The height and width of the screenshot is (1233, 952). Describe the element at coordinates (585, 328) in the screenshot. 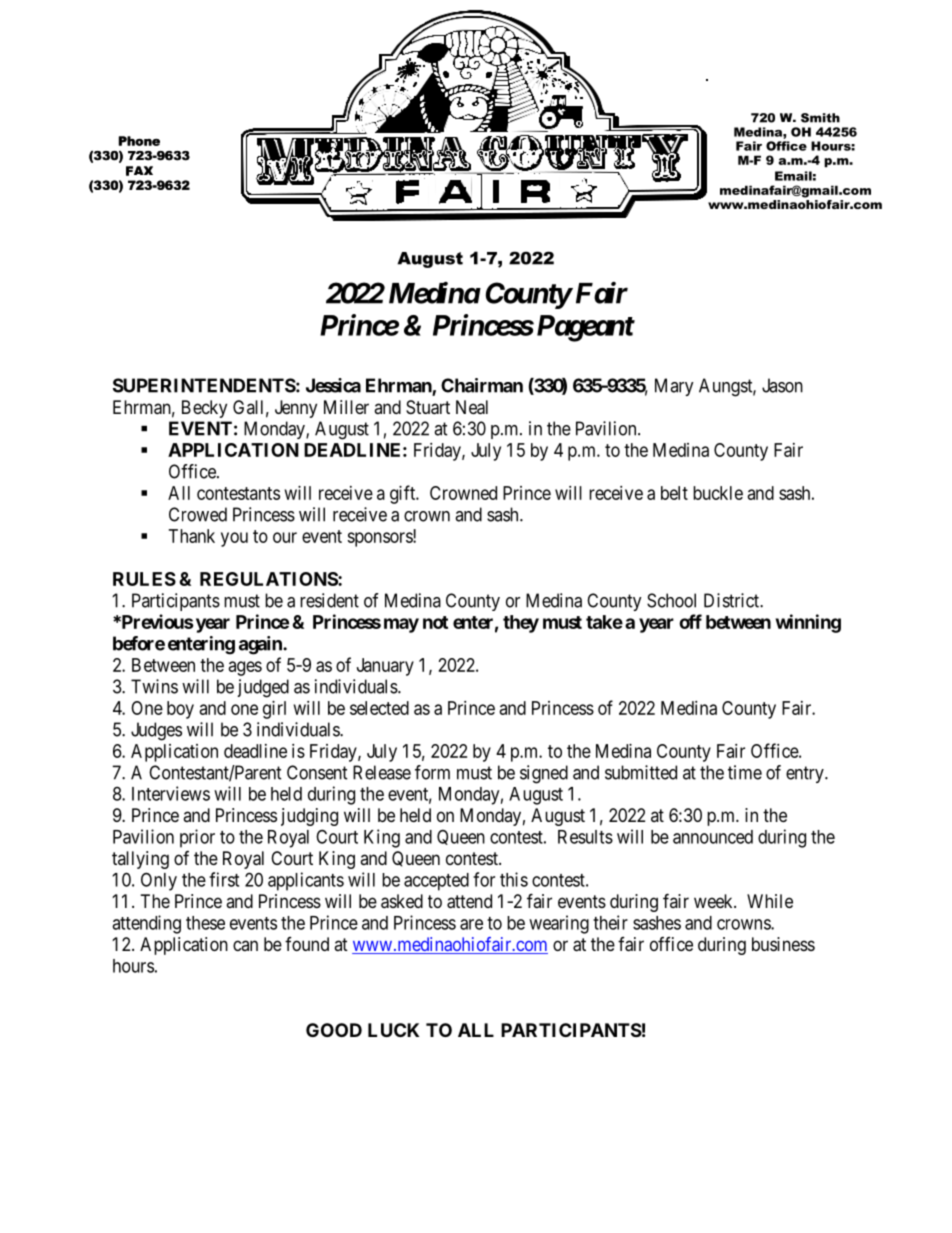

I see `Pageant` at that location.
